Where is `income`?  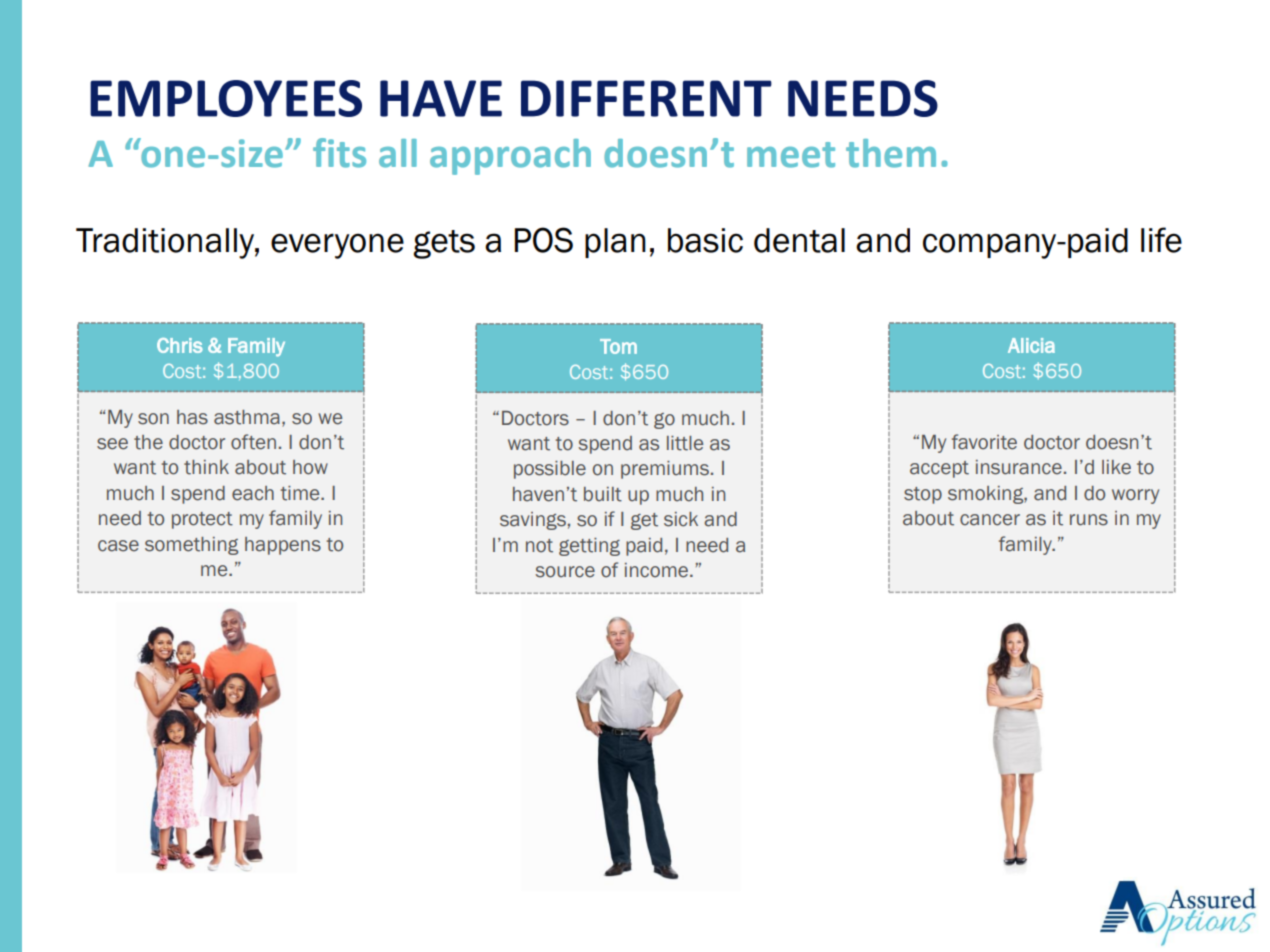
income is located at coordinates (658, 570).
